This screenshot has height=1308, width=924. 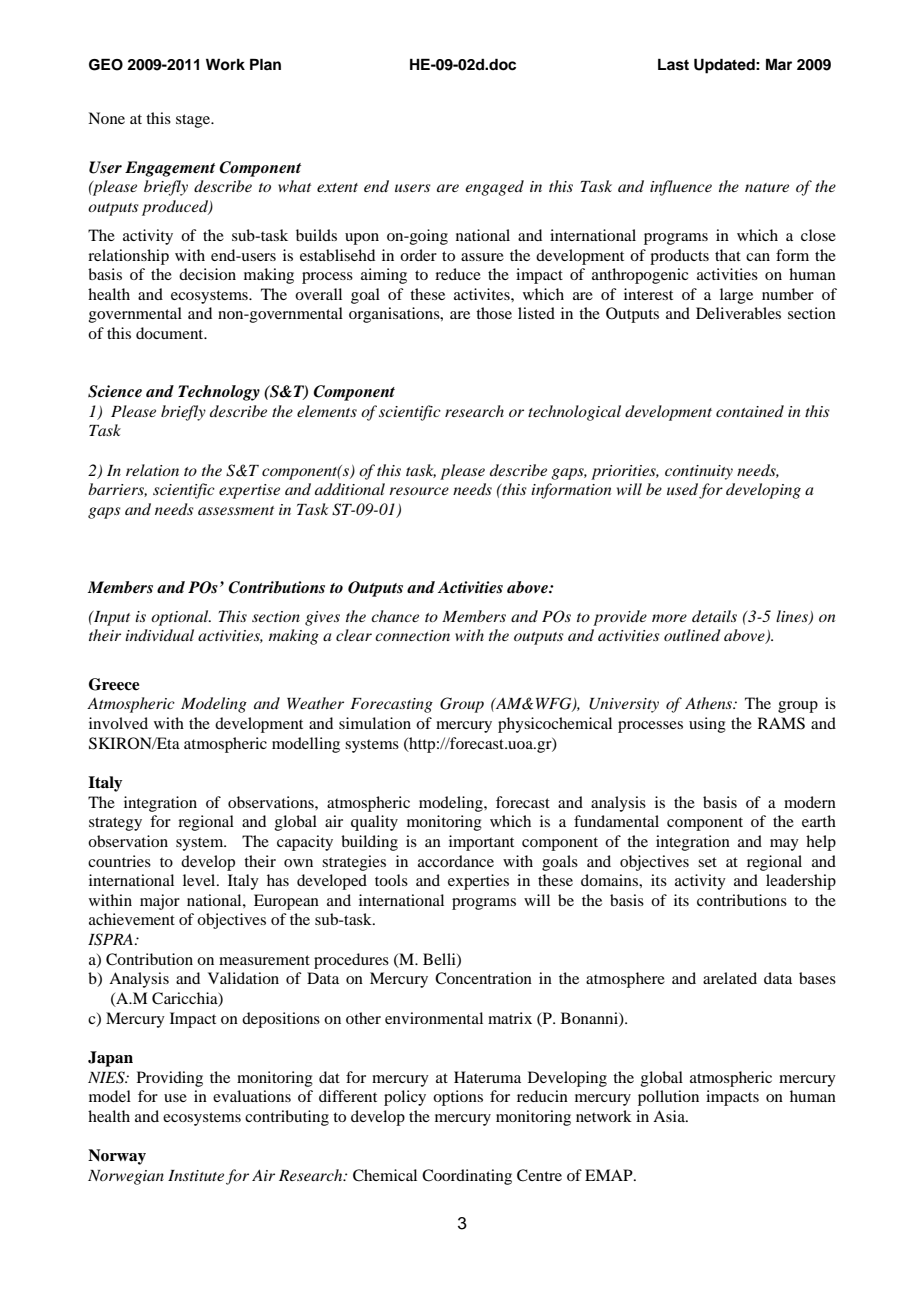 I want to click on contained, so click(x=750, y=411).
